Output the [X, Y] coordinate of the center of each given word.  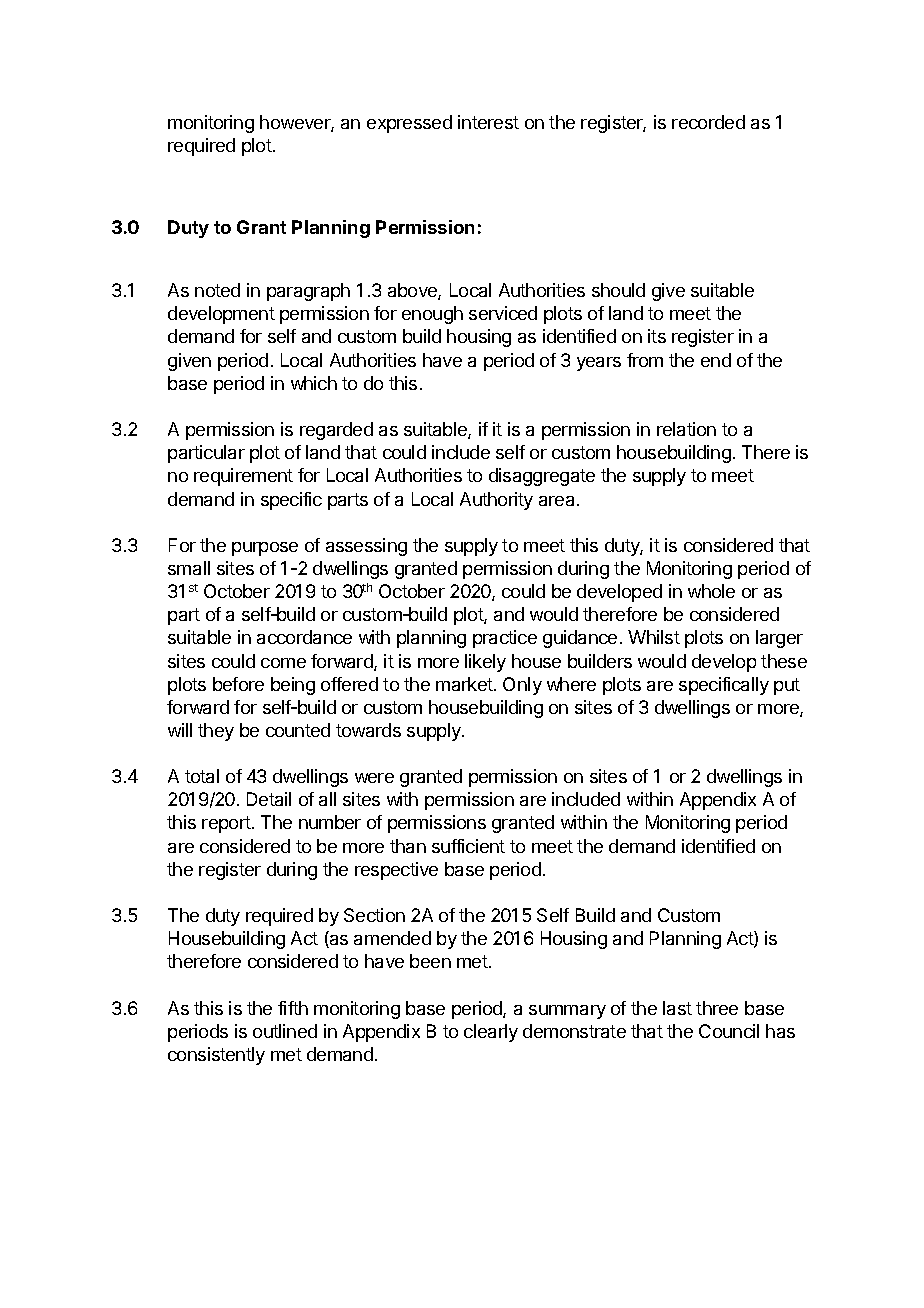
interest [488, 122]
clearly [491, 1033]
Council [729, 1031]
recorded [708, 122]
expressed [409, 124]
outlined [285, 1031]
